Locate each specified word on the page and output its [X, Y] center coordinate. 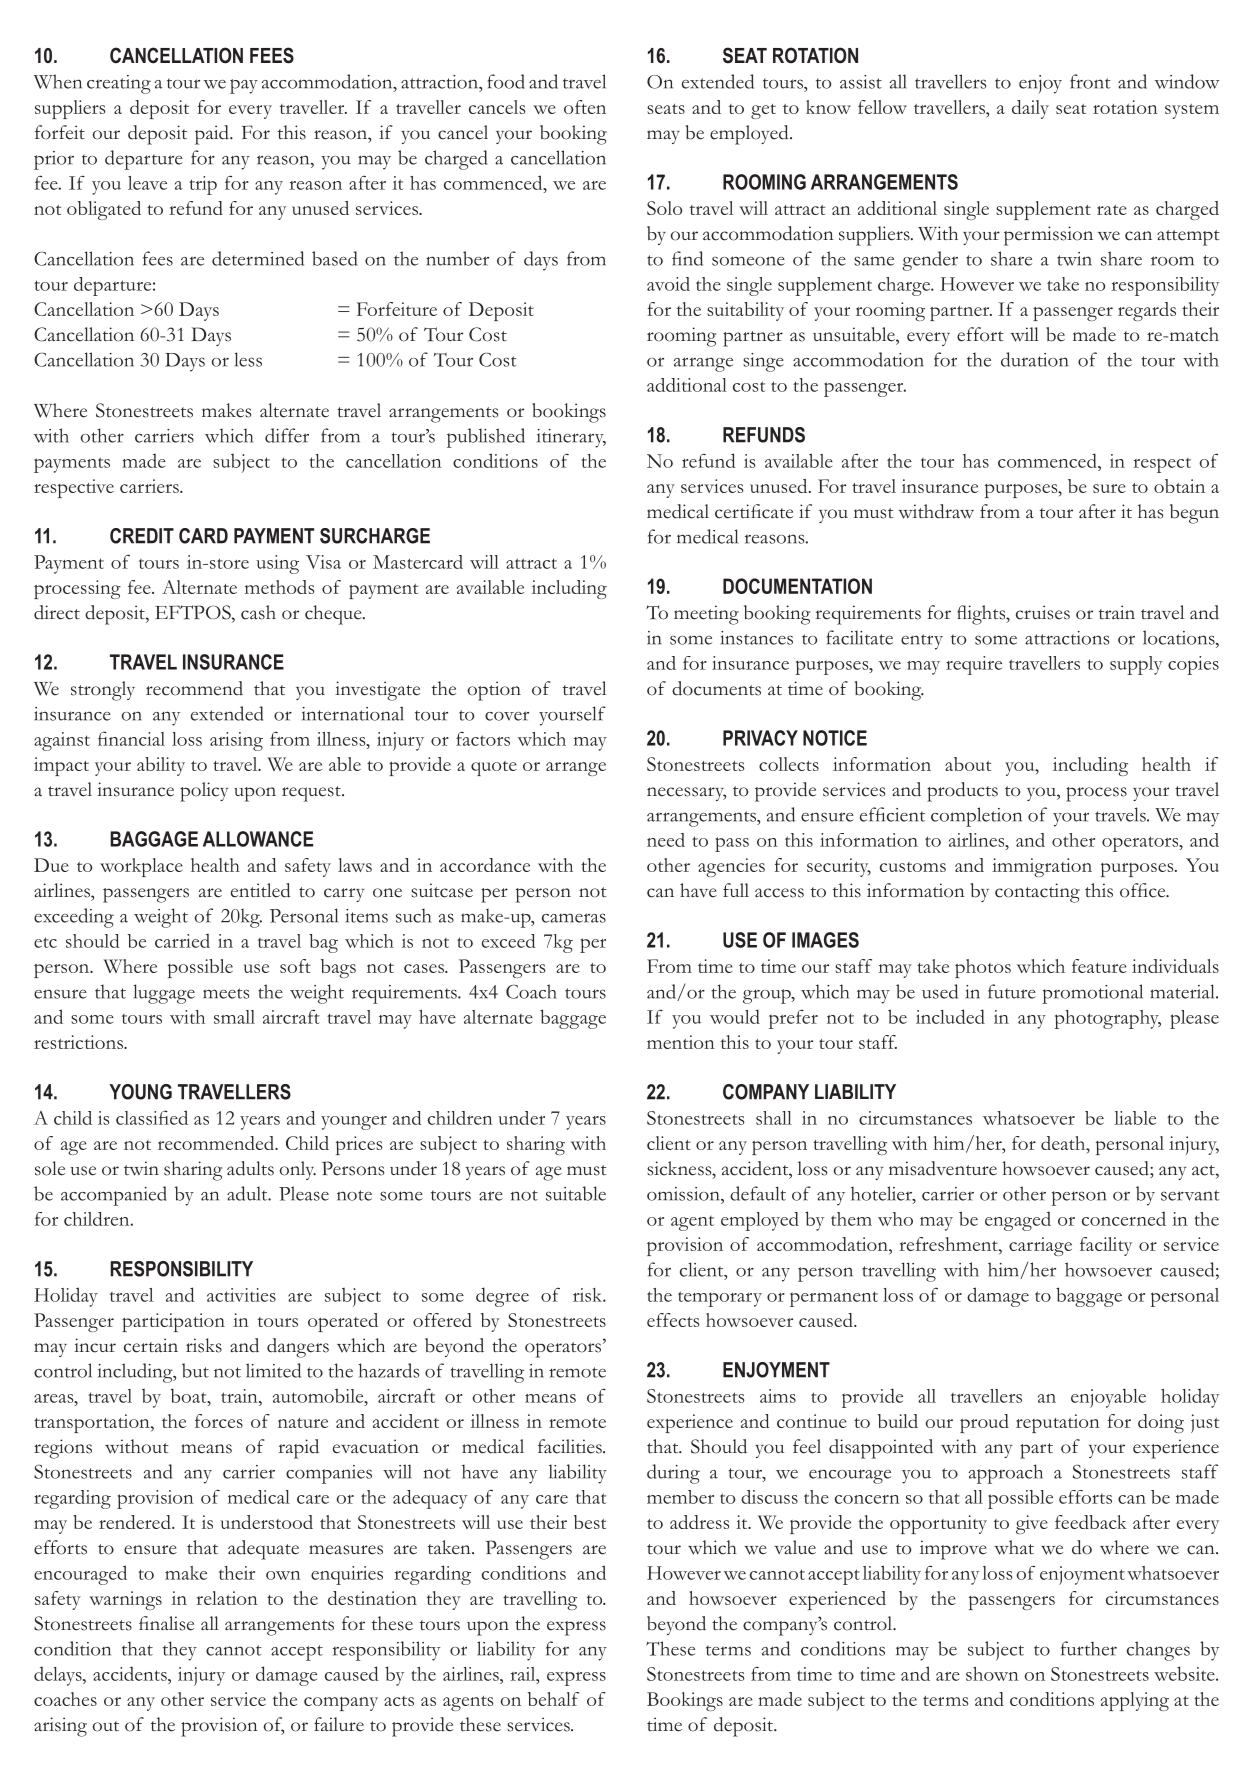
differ [287, 435]
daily [1030, 109]
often [585, 107]
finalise [166, 1623]
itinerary [571, 438]
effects [673, 1320]
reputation [1058, 1423]
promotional [1093, 994]
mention [681, 1042]
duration [1034, 359]
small [234, 1017]
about [968, 764]
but [195, 1370]
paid [213, 135]
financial [131, 738]
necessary [686, 794]
